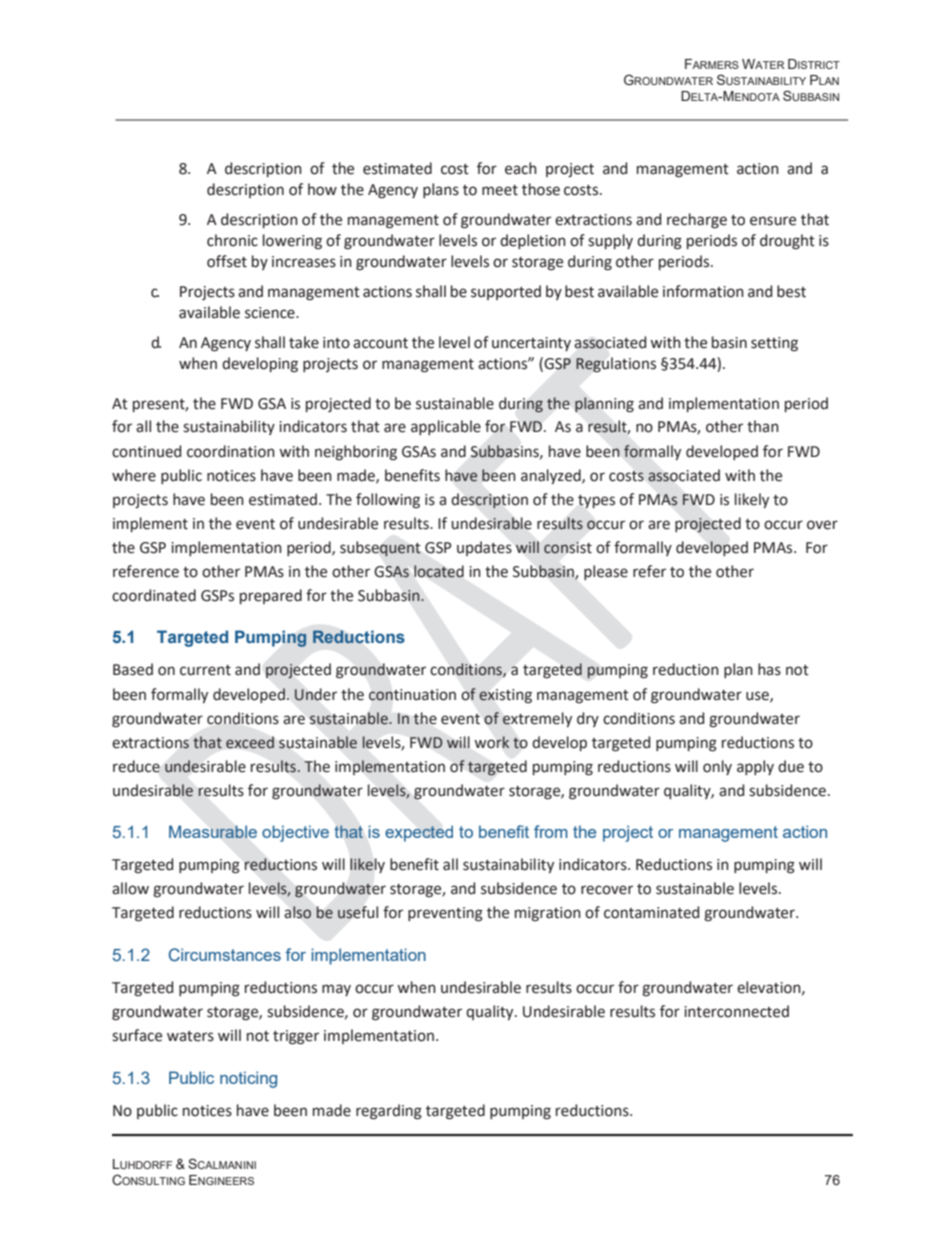  What do you see at coordinates (250, 742) in the page?
I see `exceed` at bounding box center [250, 742].
